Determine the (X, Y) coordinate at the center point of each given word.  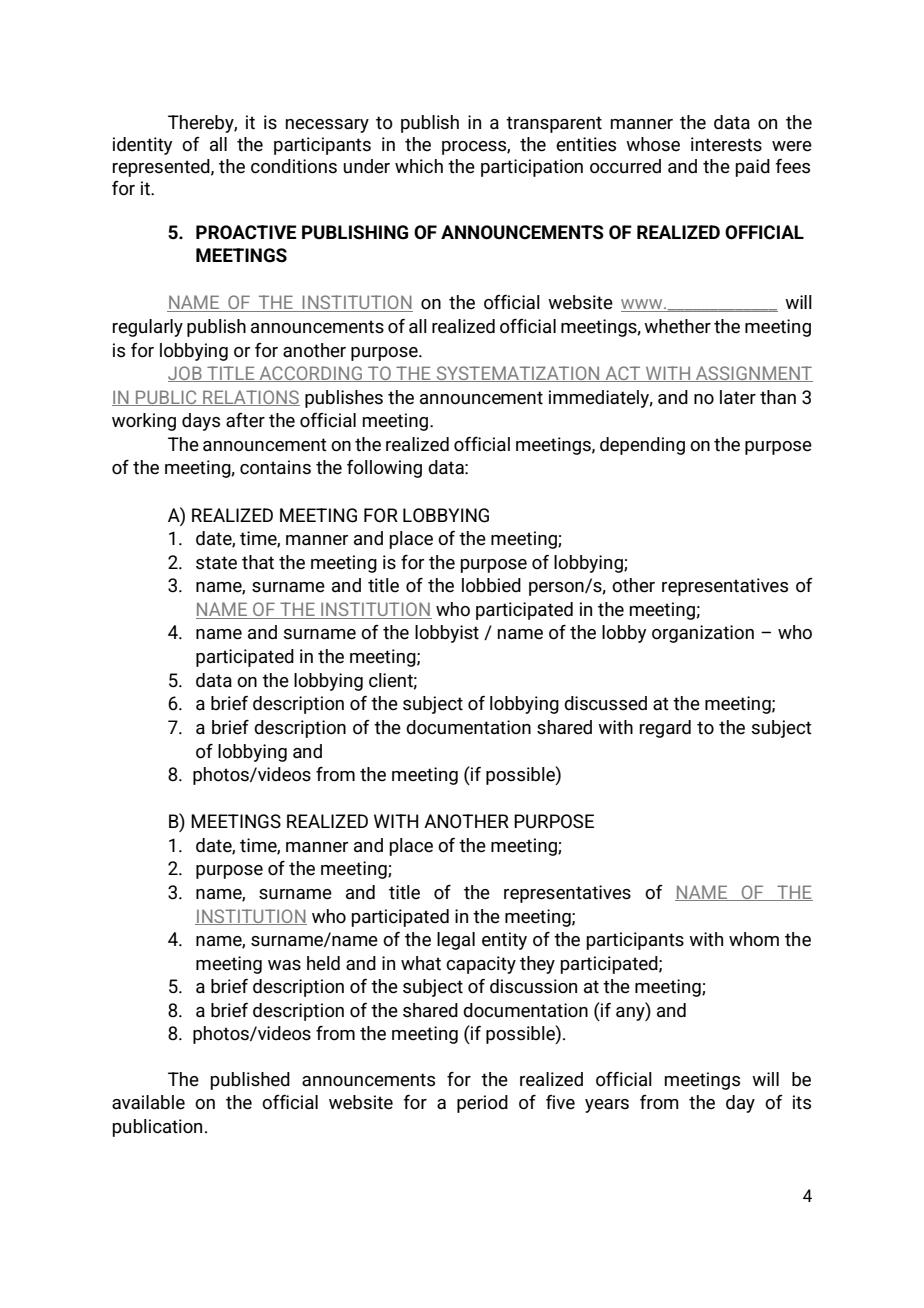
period (482, 1104)
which (419, 166)
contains (275, 467)
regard (665, 729)
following (384, 469)
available (148, 1102)
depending (642, 446)
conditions (294, 166)
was (284, 965)
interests (726, 144)
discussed (605, 703)
